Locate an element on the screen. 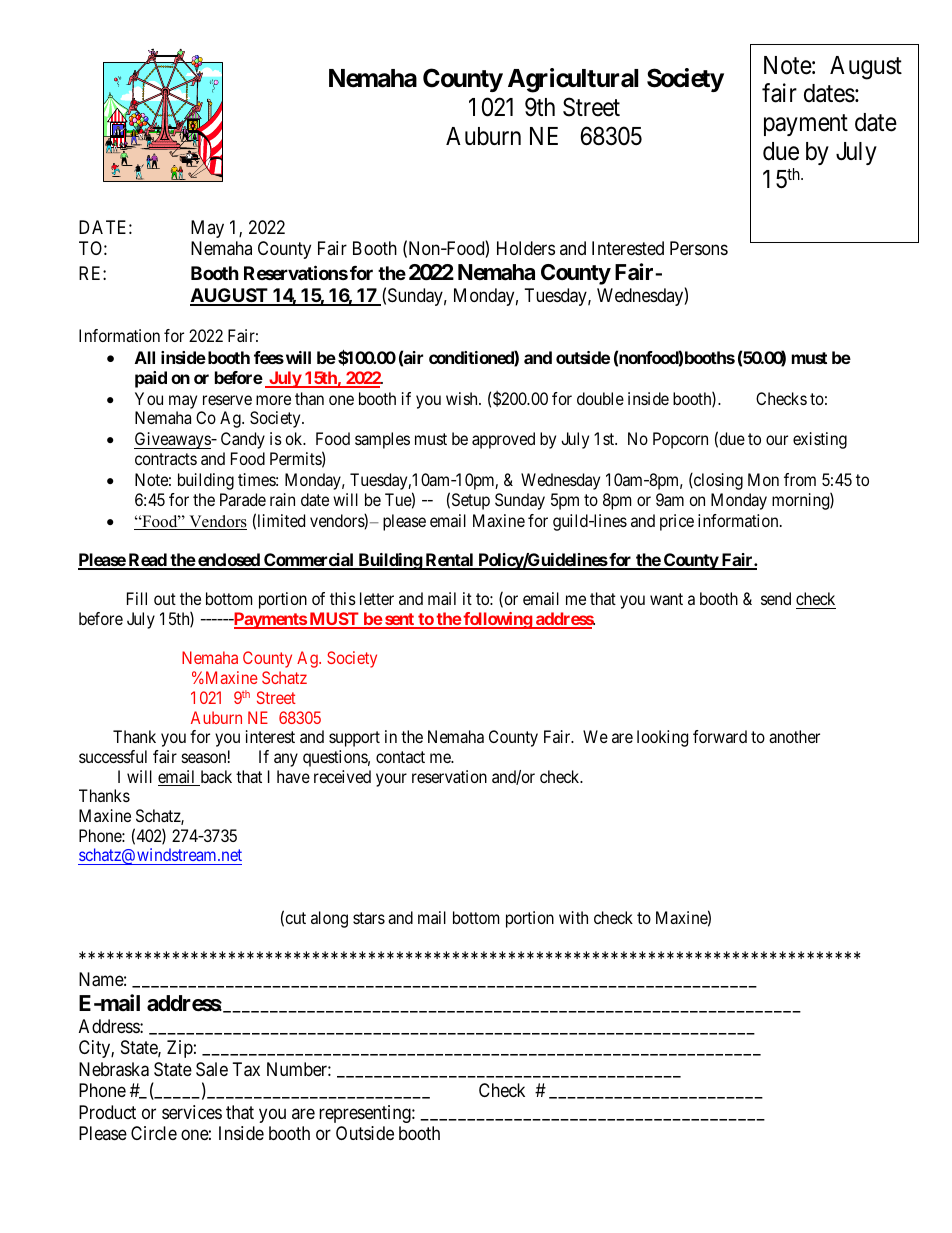 The height and width of the screenshot is (1233, 952). Persons is located at coordinates (699, 248).
